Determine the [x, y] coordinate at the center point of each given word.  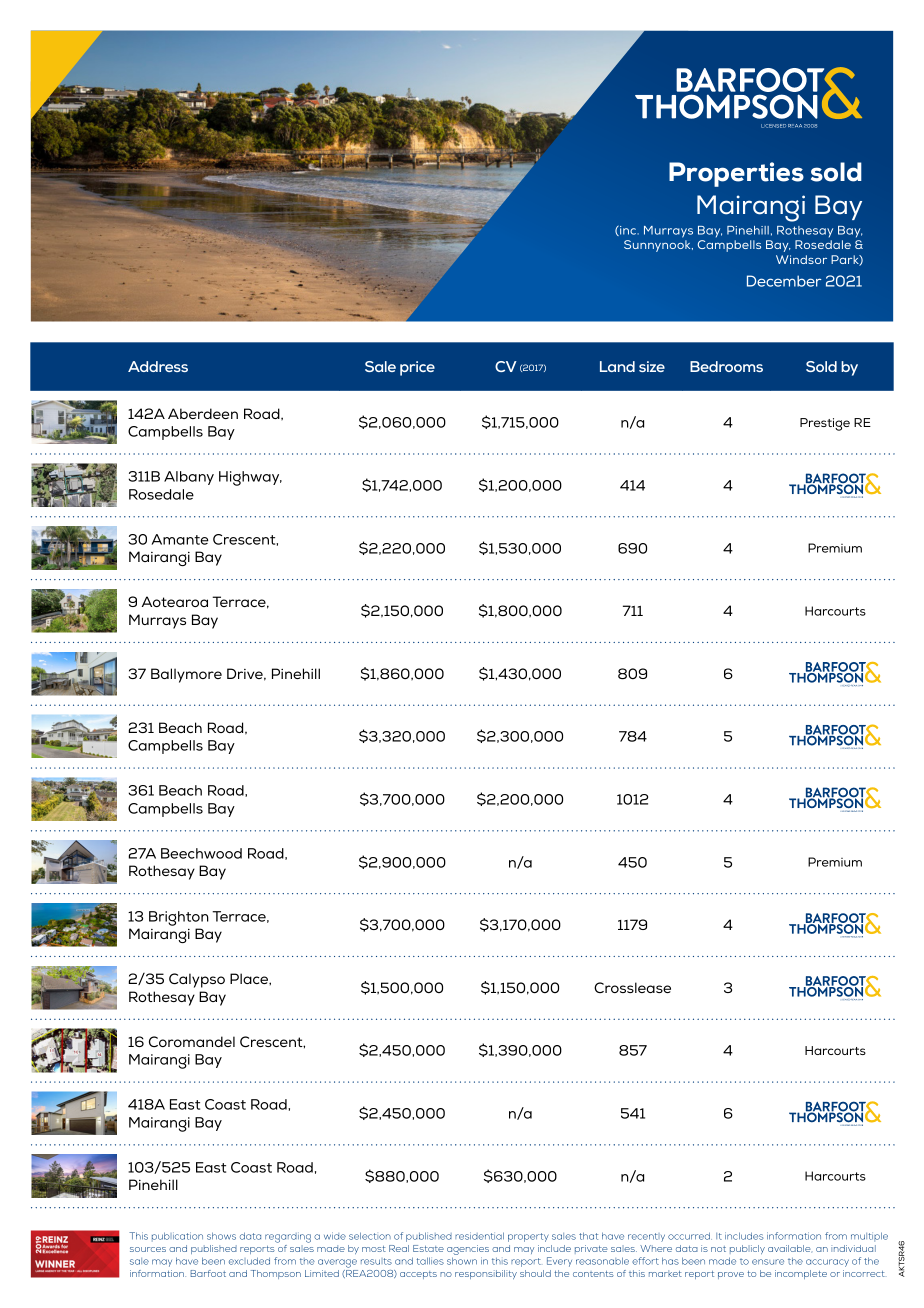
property [528, 1237]
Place [250, 978]
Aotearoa [175, 601]
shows [221, 1236]
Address [158, 366]
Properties [736, 174]
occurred [690, 1236]
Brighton [179, 918]
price [417, 368]
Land [617, 366]
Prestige [825, 424]
